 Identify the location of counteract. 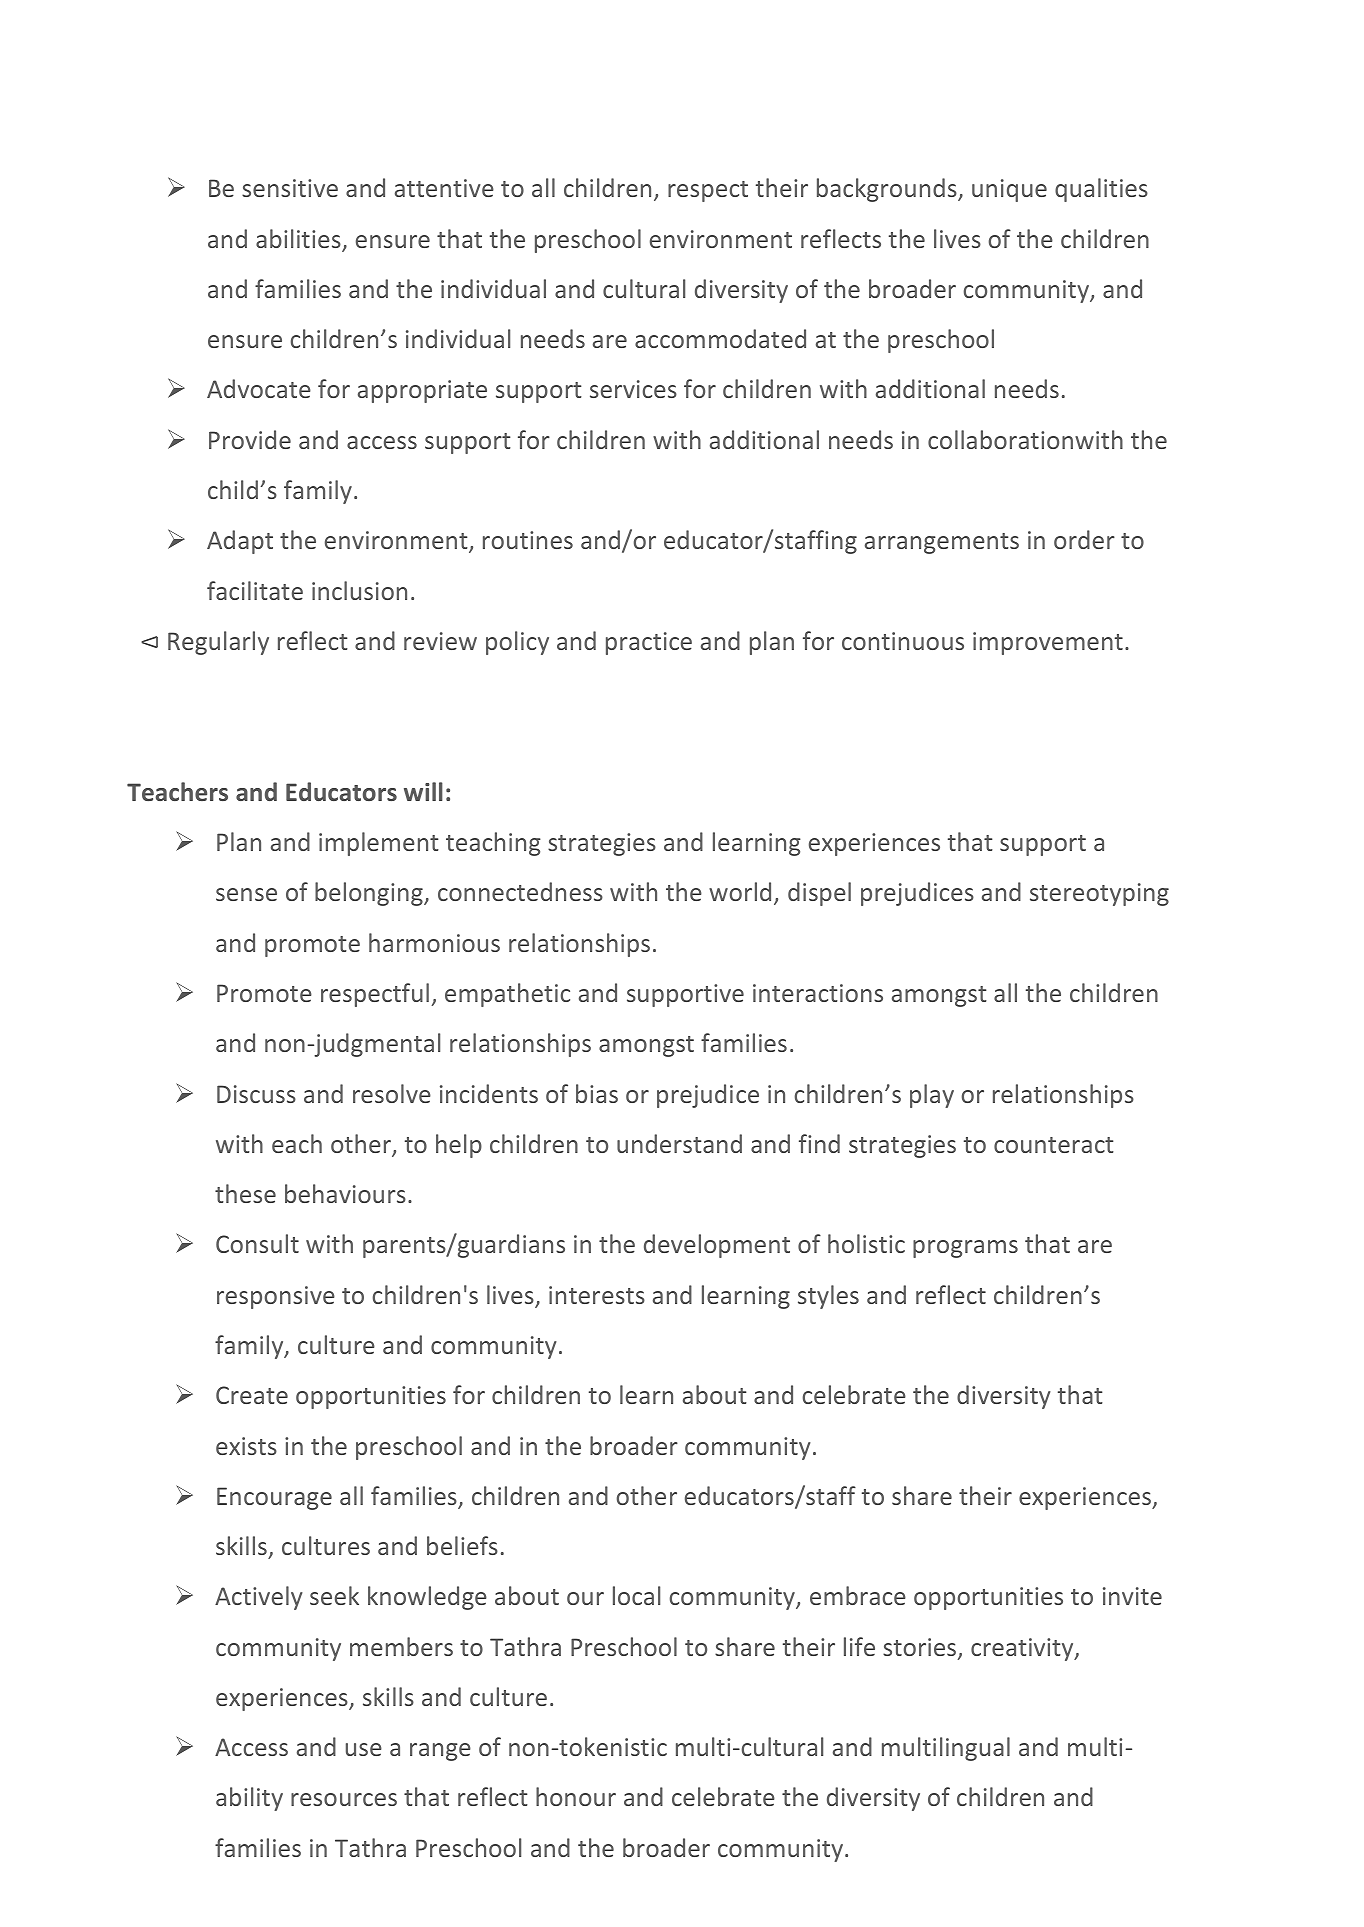
(1053, 1145).
